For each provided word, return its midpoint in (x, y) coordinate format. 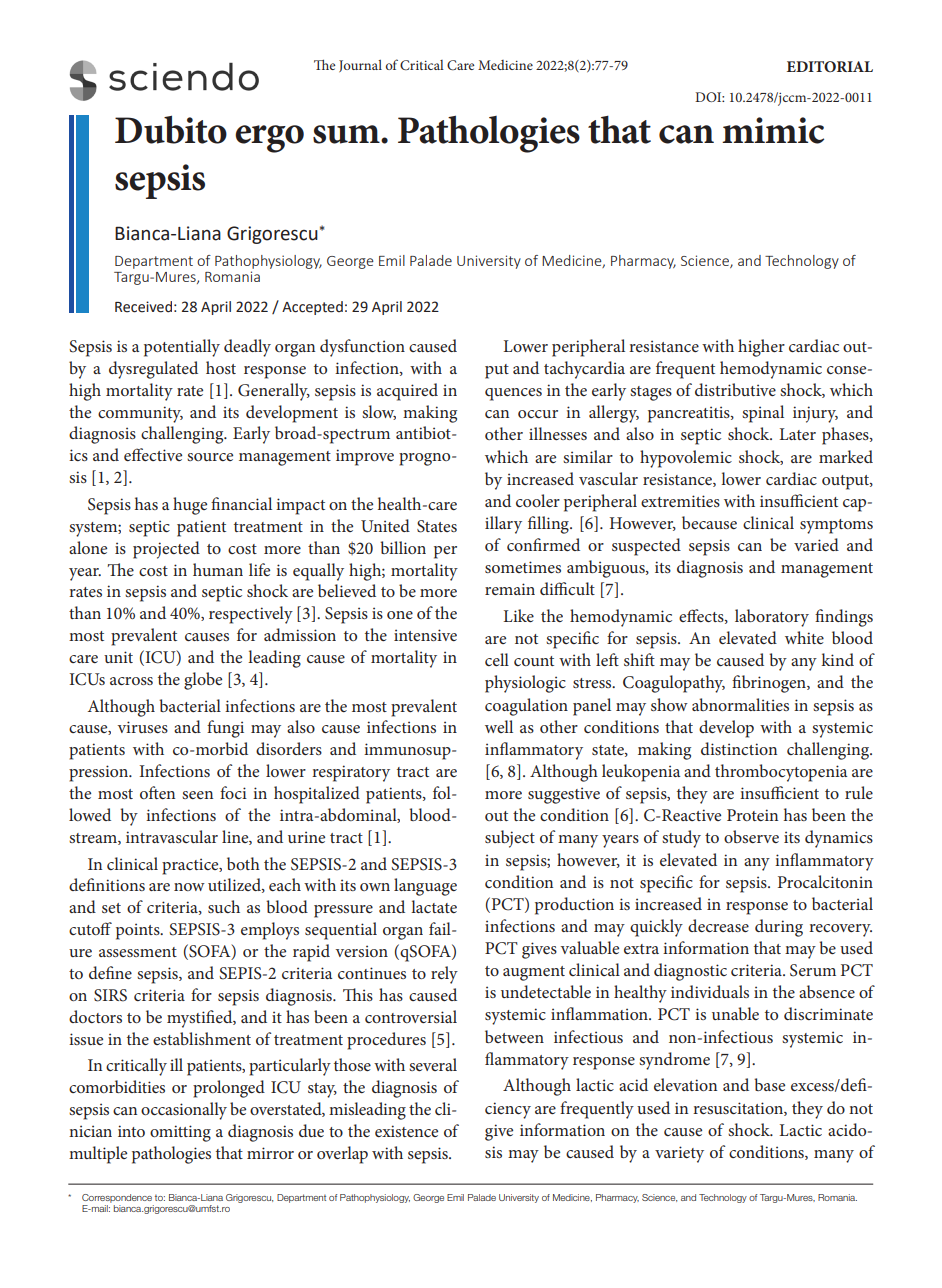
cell (497, 659)
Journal (360, 66)
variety (679, 1154)
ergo (269, 139)
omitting (180, 1133)
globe (203, 681)
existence (406, 1131)
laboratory (772, 618)
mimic (773, 130)
